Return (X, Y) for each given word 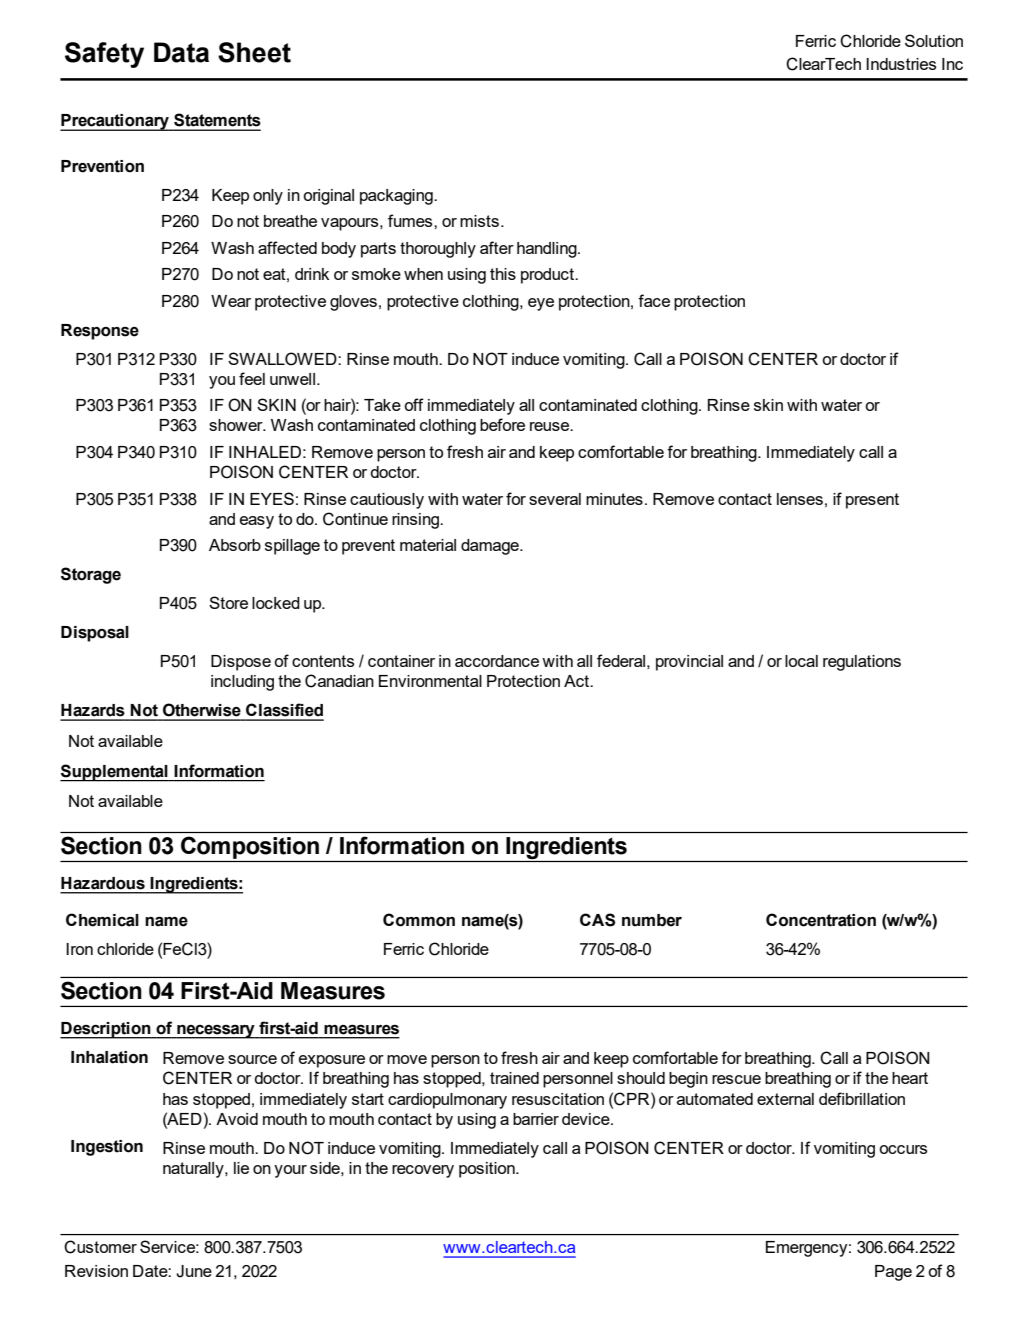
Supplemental (115, 773)
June (194, 1271)
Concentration (821, 920)
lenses (800, 499)
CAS (597, 920)
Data (181, 52)
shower (237, 425)
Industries (901, 64)
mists (481, 221)
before (502, 424)
